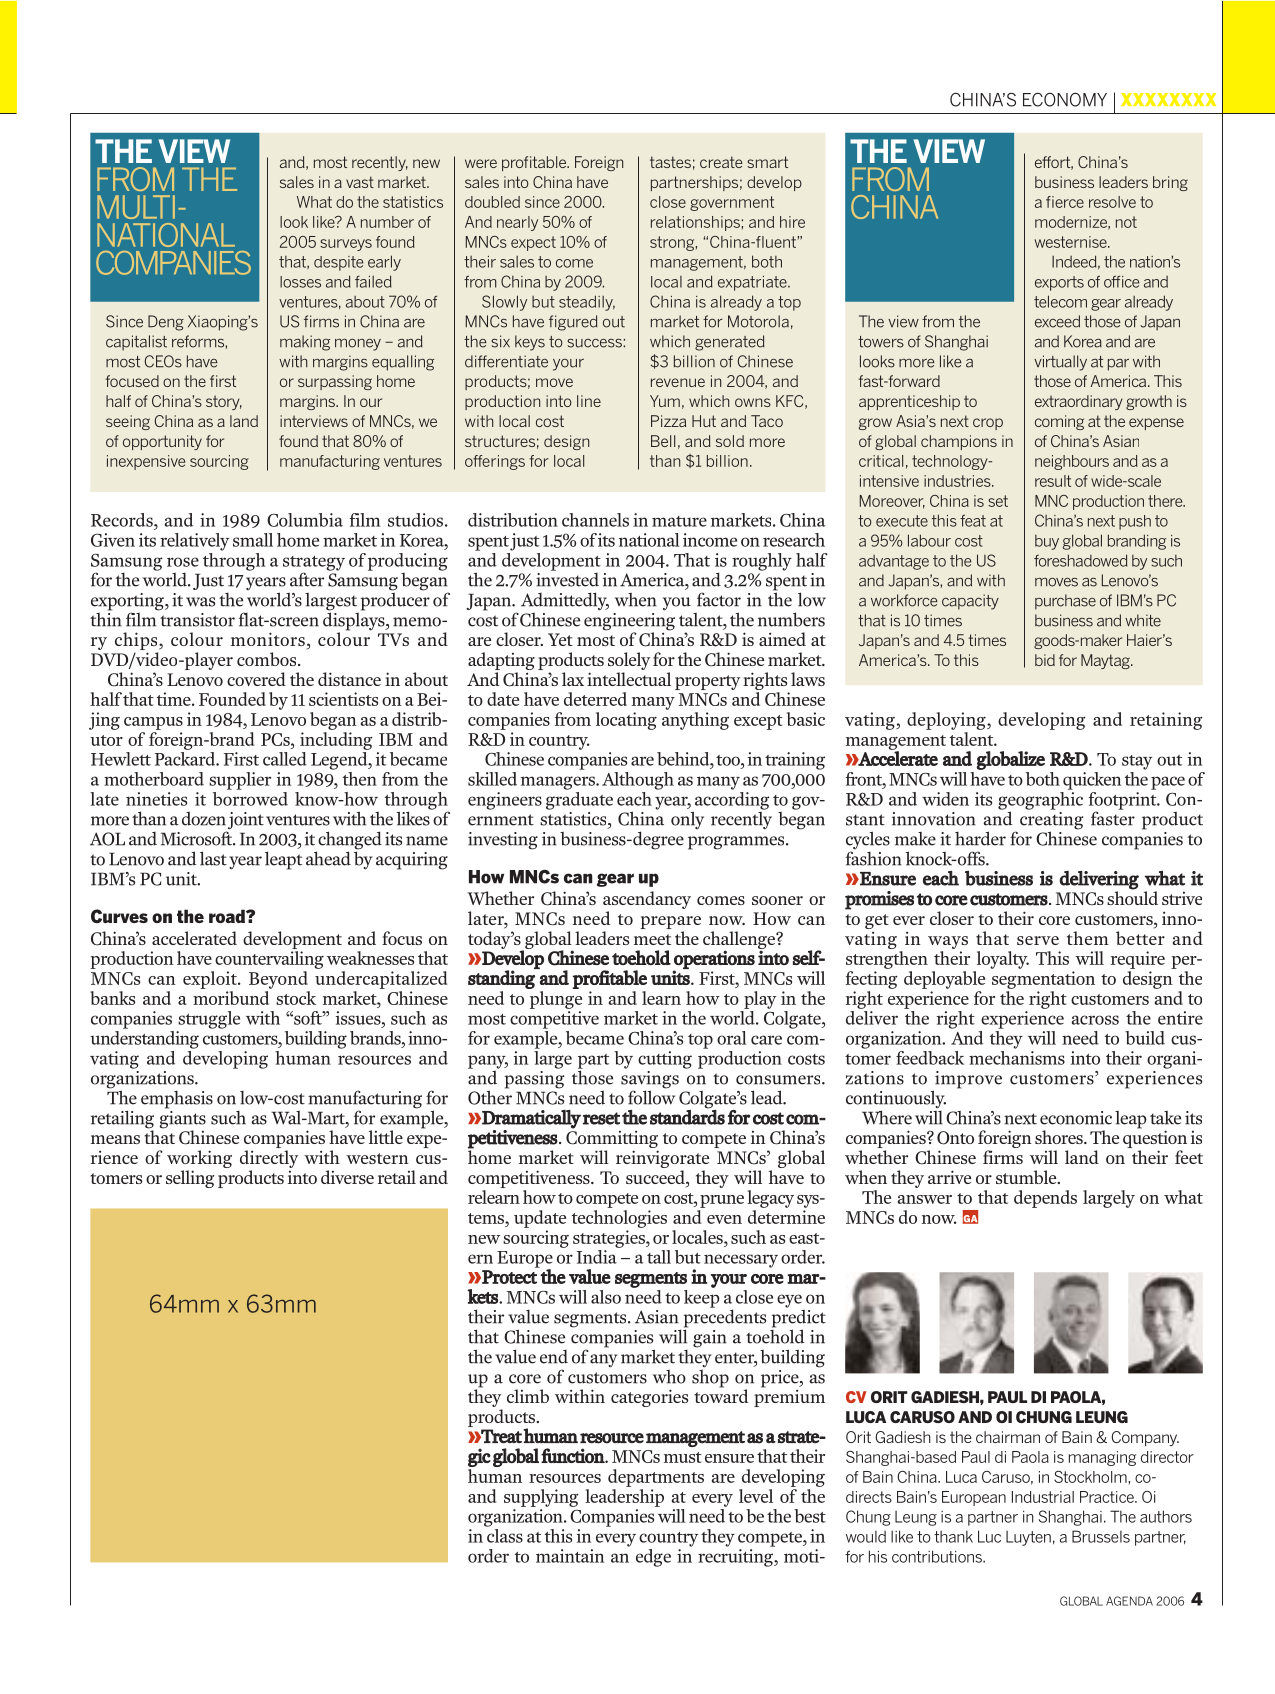  Describe the element at coordinates (504, 1534) in the image. I see `class` at that location.
